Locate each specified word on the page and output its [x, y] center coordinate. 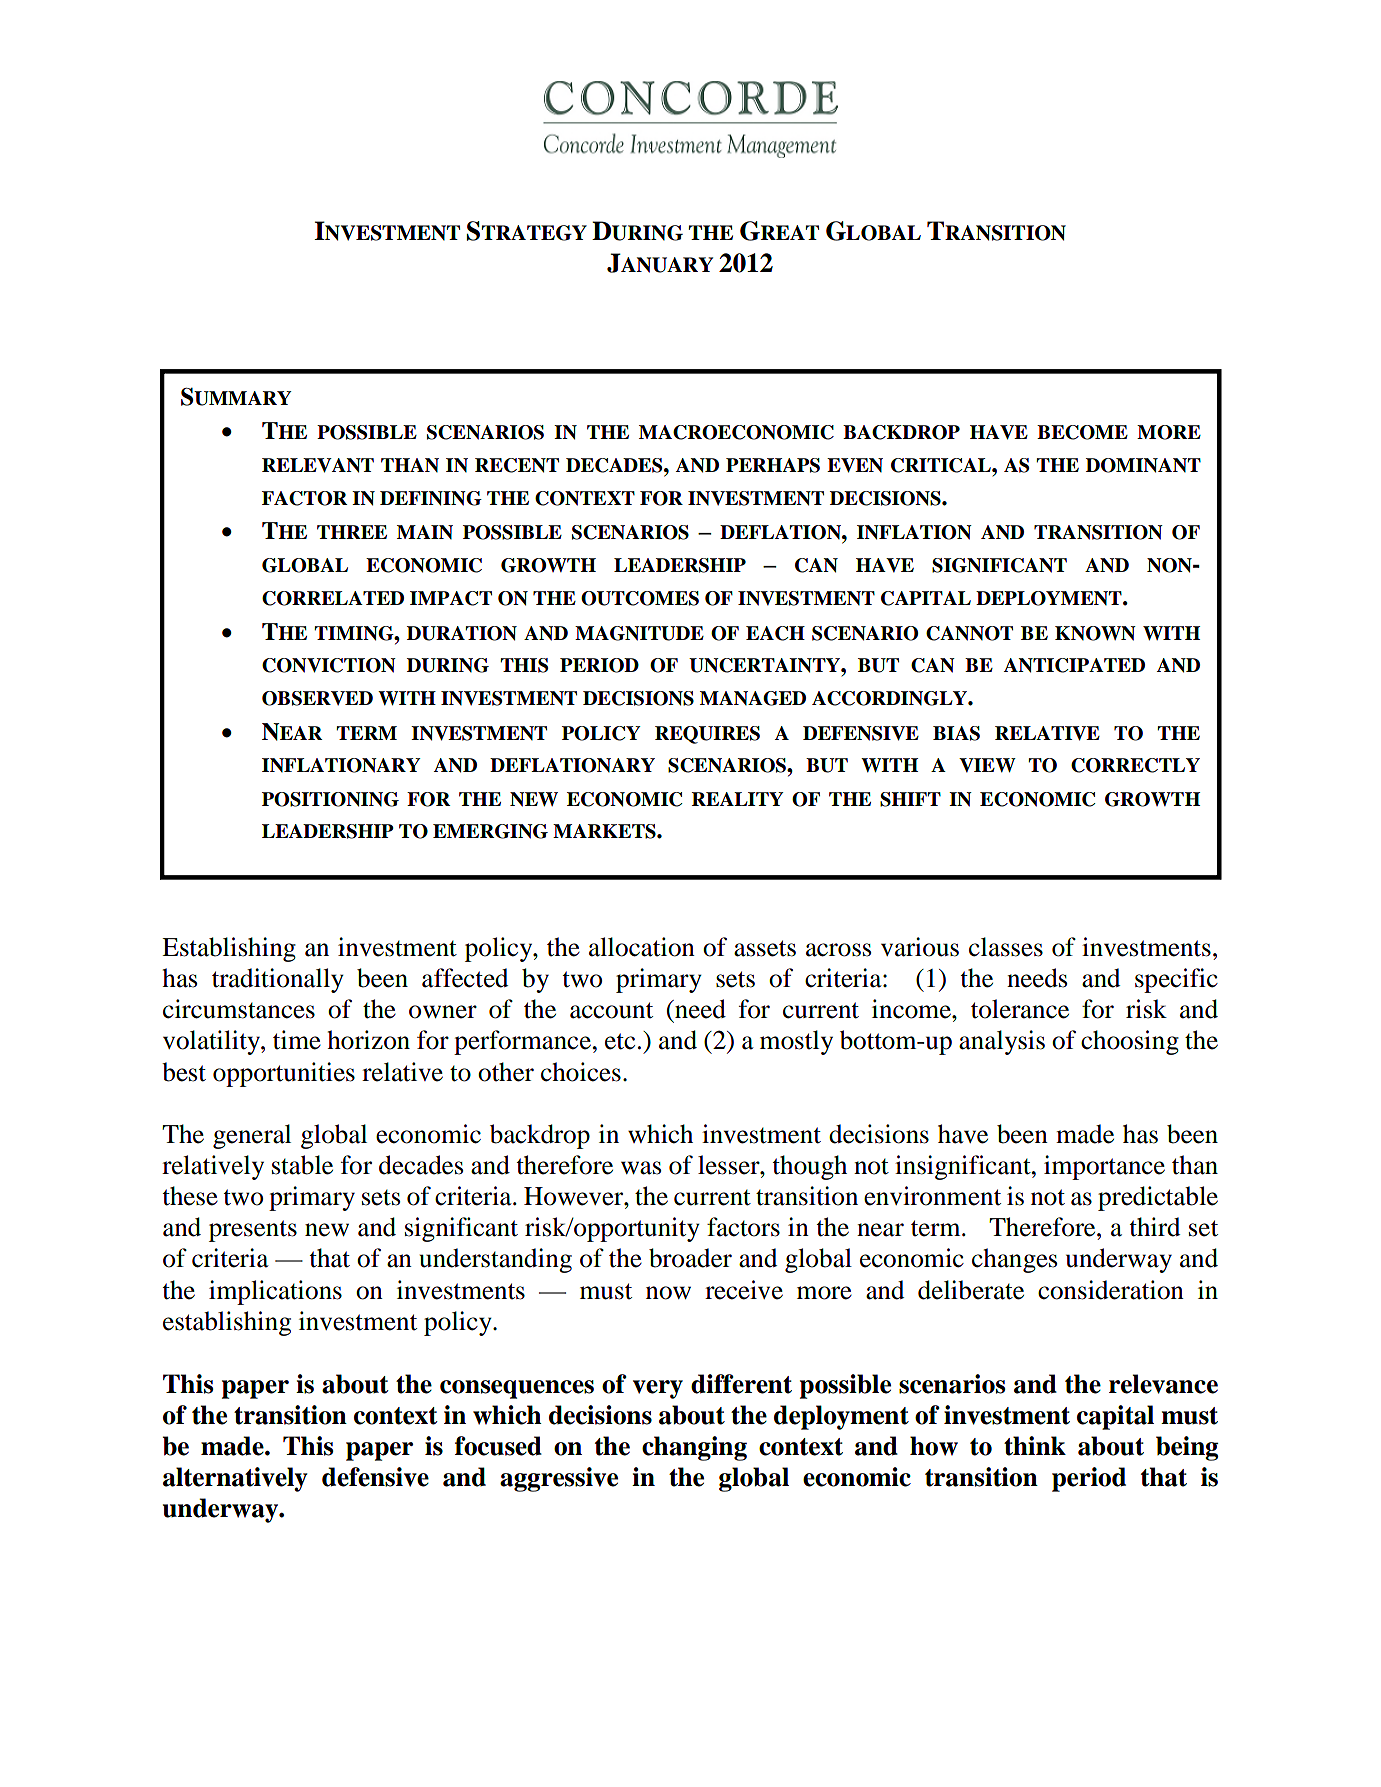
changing [694, 1448]
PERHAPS [773, 465]
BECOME [1082, 432]
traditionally [278, 980]
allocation [642, 947]
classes [1006, 947]
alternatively [235, 1479]
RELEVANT [318, 465]
